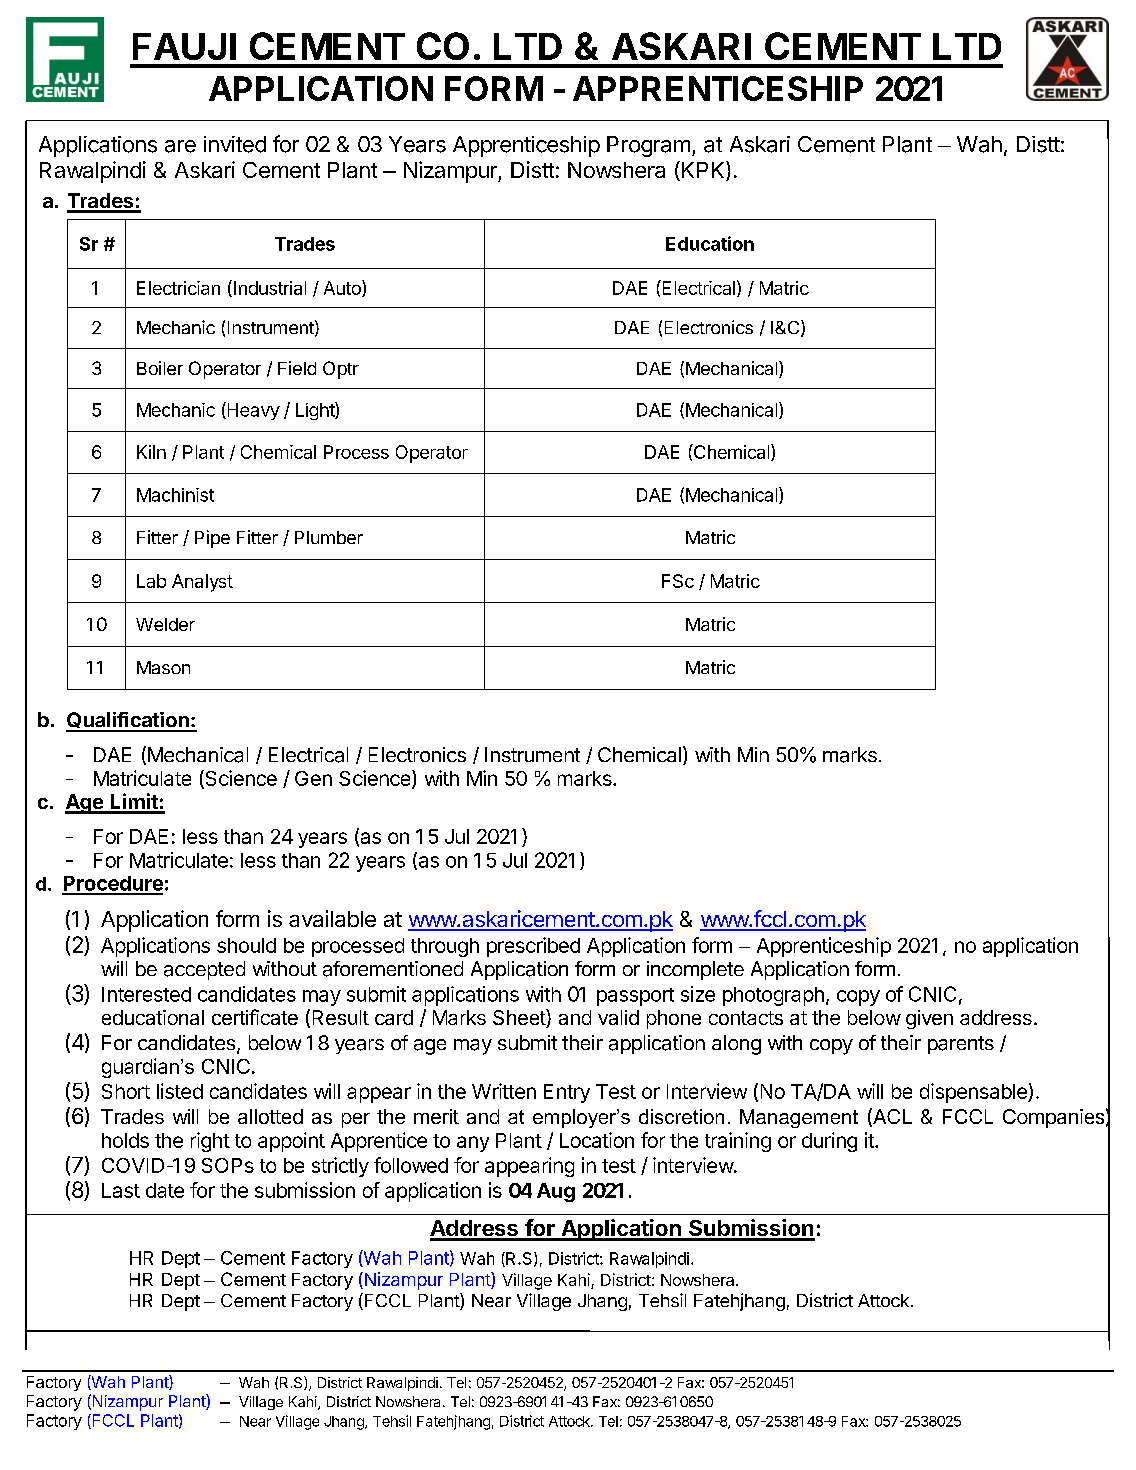 The width and height of the screenshot is (1136, 1470). What do you see at coordinates (343, 288) in the screenshot?
I see `Auto` at bounding box center [343, 288].
